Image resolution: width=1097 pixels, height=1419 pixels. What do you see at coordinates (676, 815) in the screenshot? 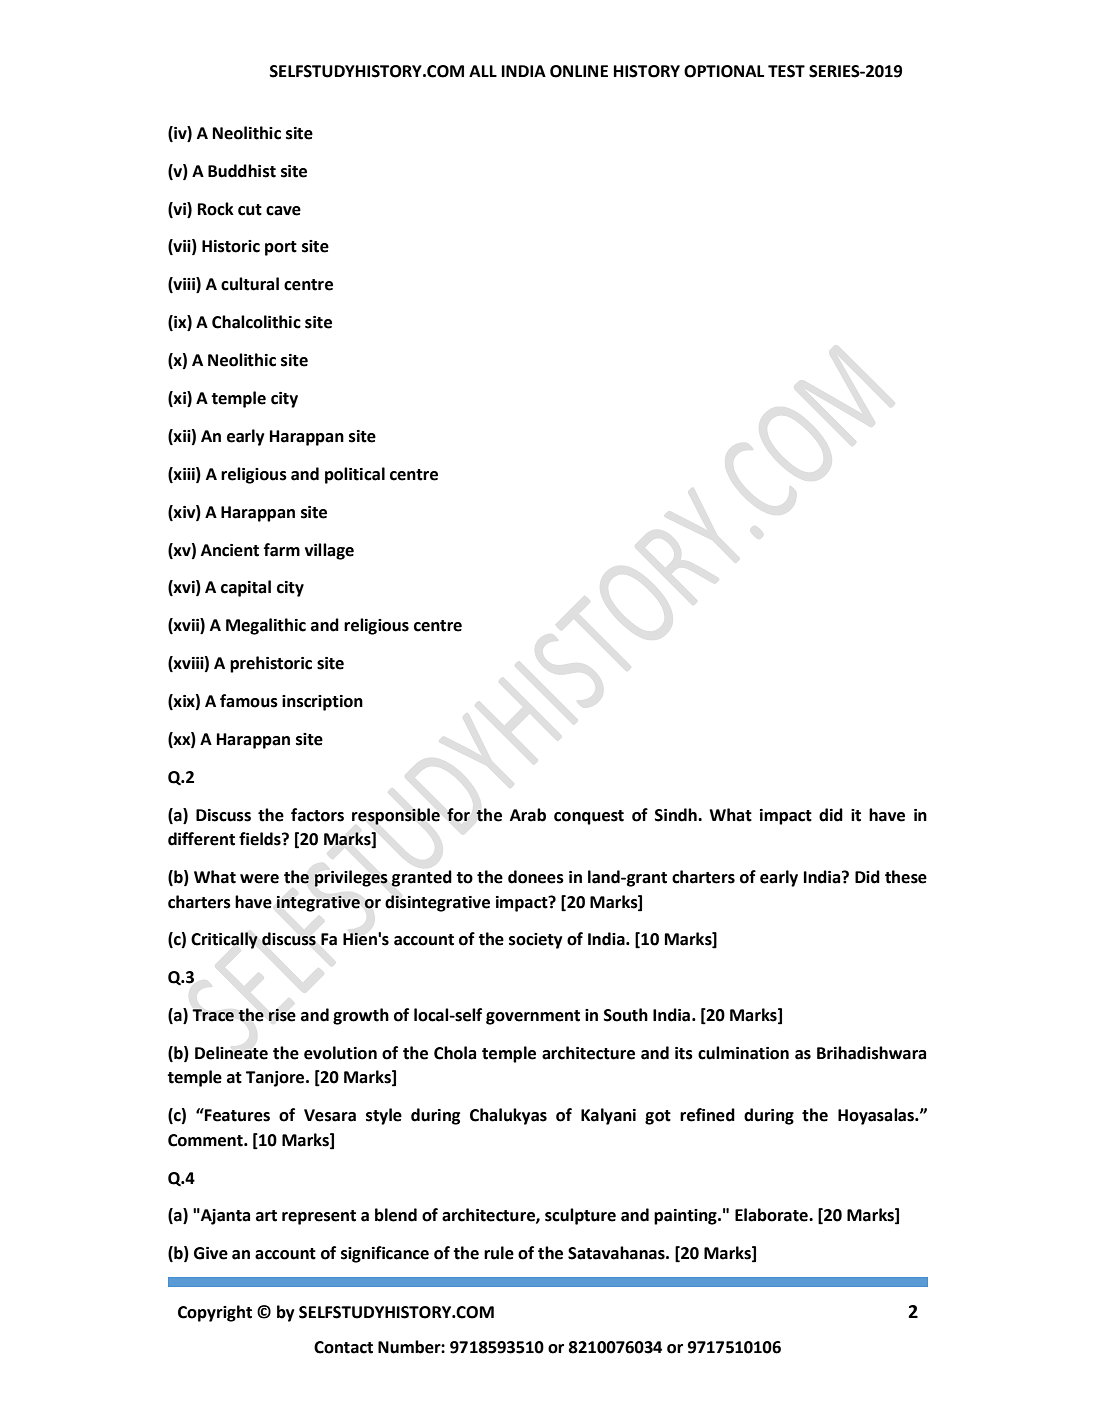
I see `Sindh` at bounding box center [676, 815].
